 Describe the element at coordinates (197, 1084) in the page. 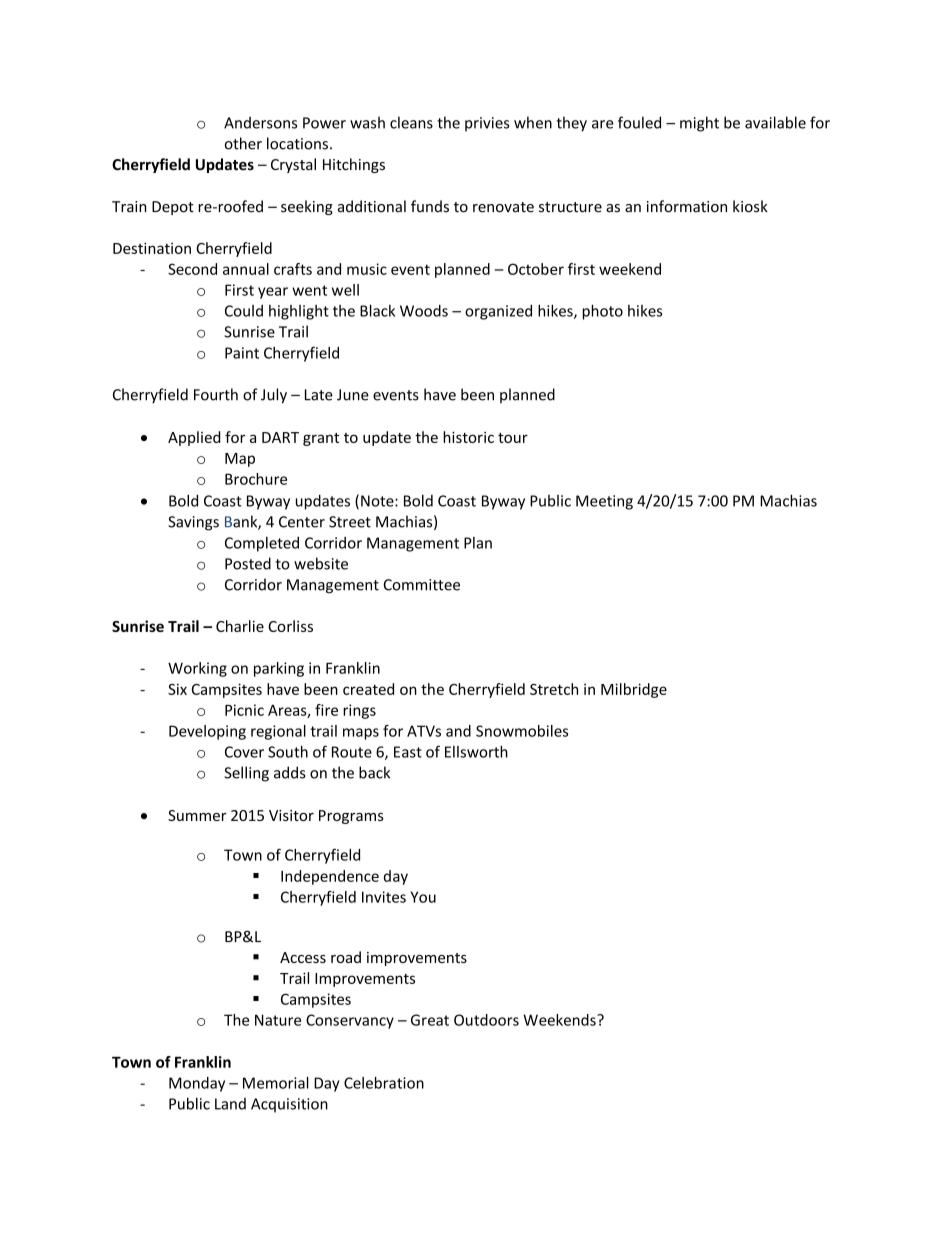

I see `Monday` at that location.
